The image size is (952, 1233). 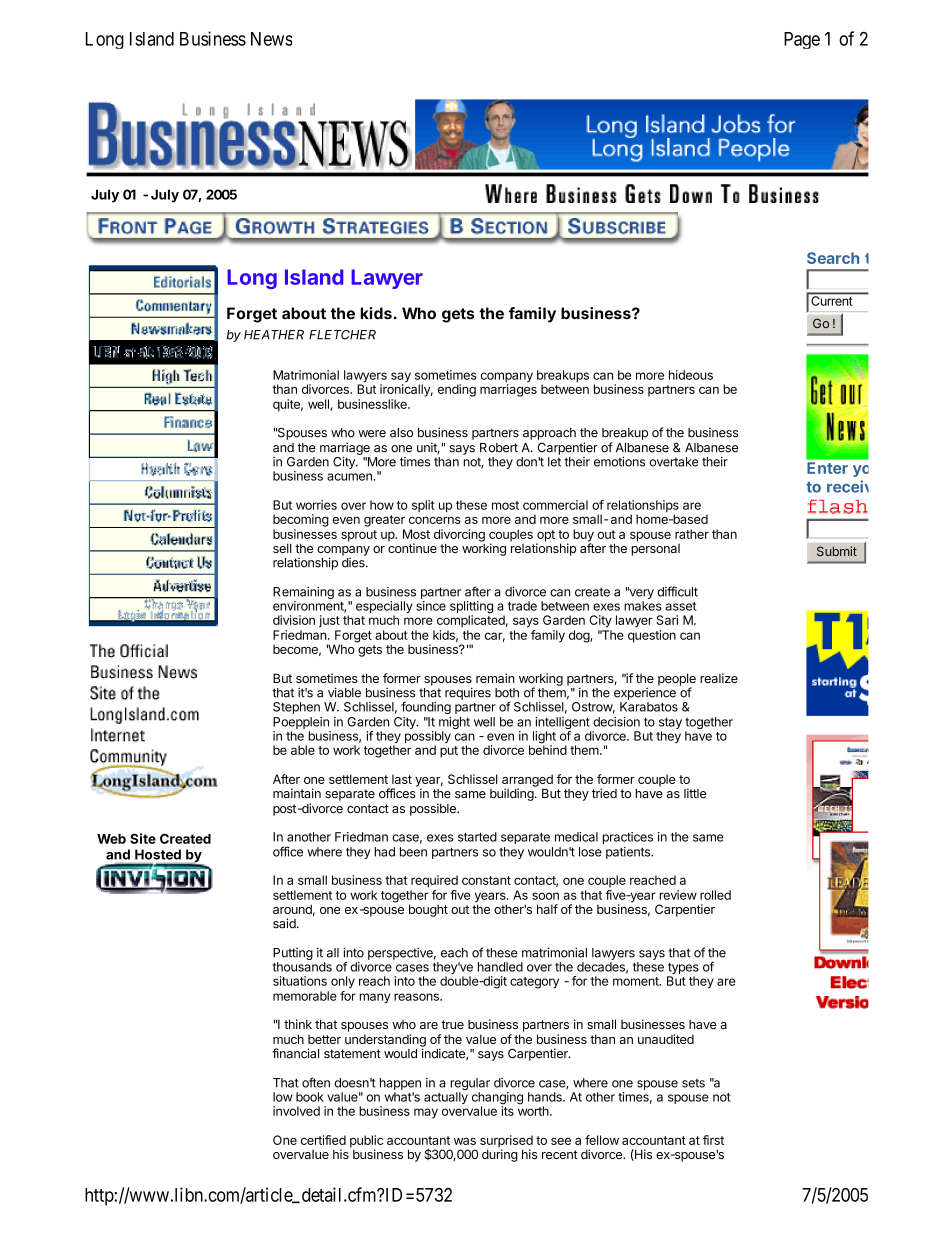 What do you see at coordinates (715, 895) in the screenshot?
I see `rolled` at bounding box center [715, 895].
